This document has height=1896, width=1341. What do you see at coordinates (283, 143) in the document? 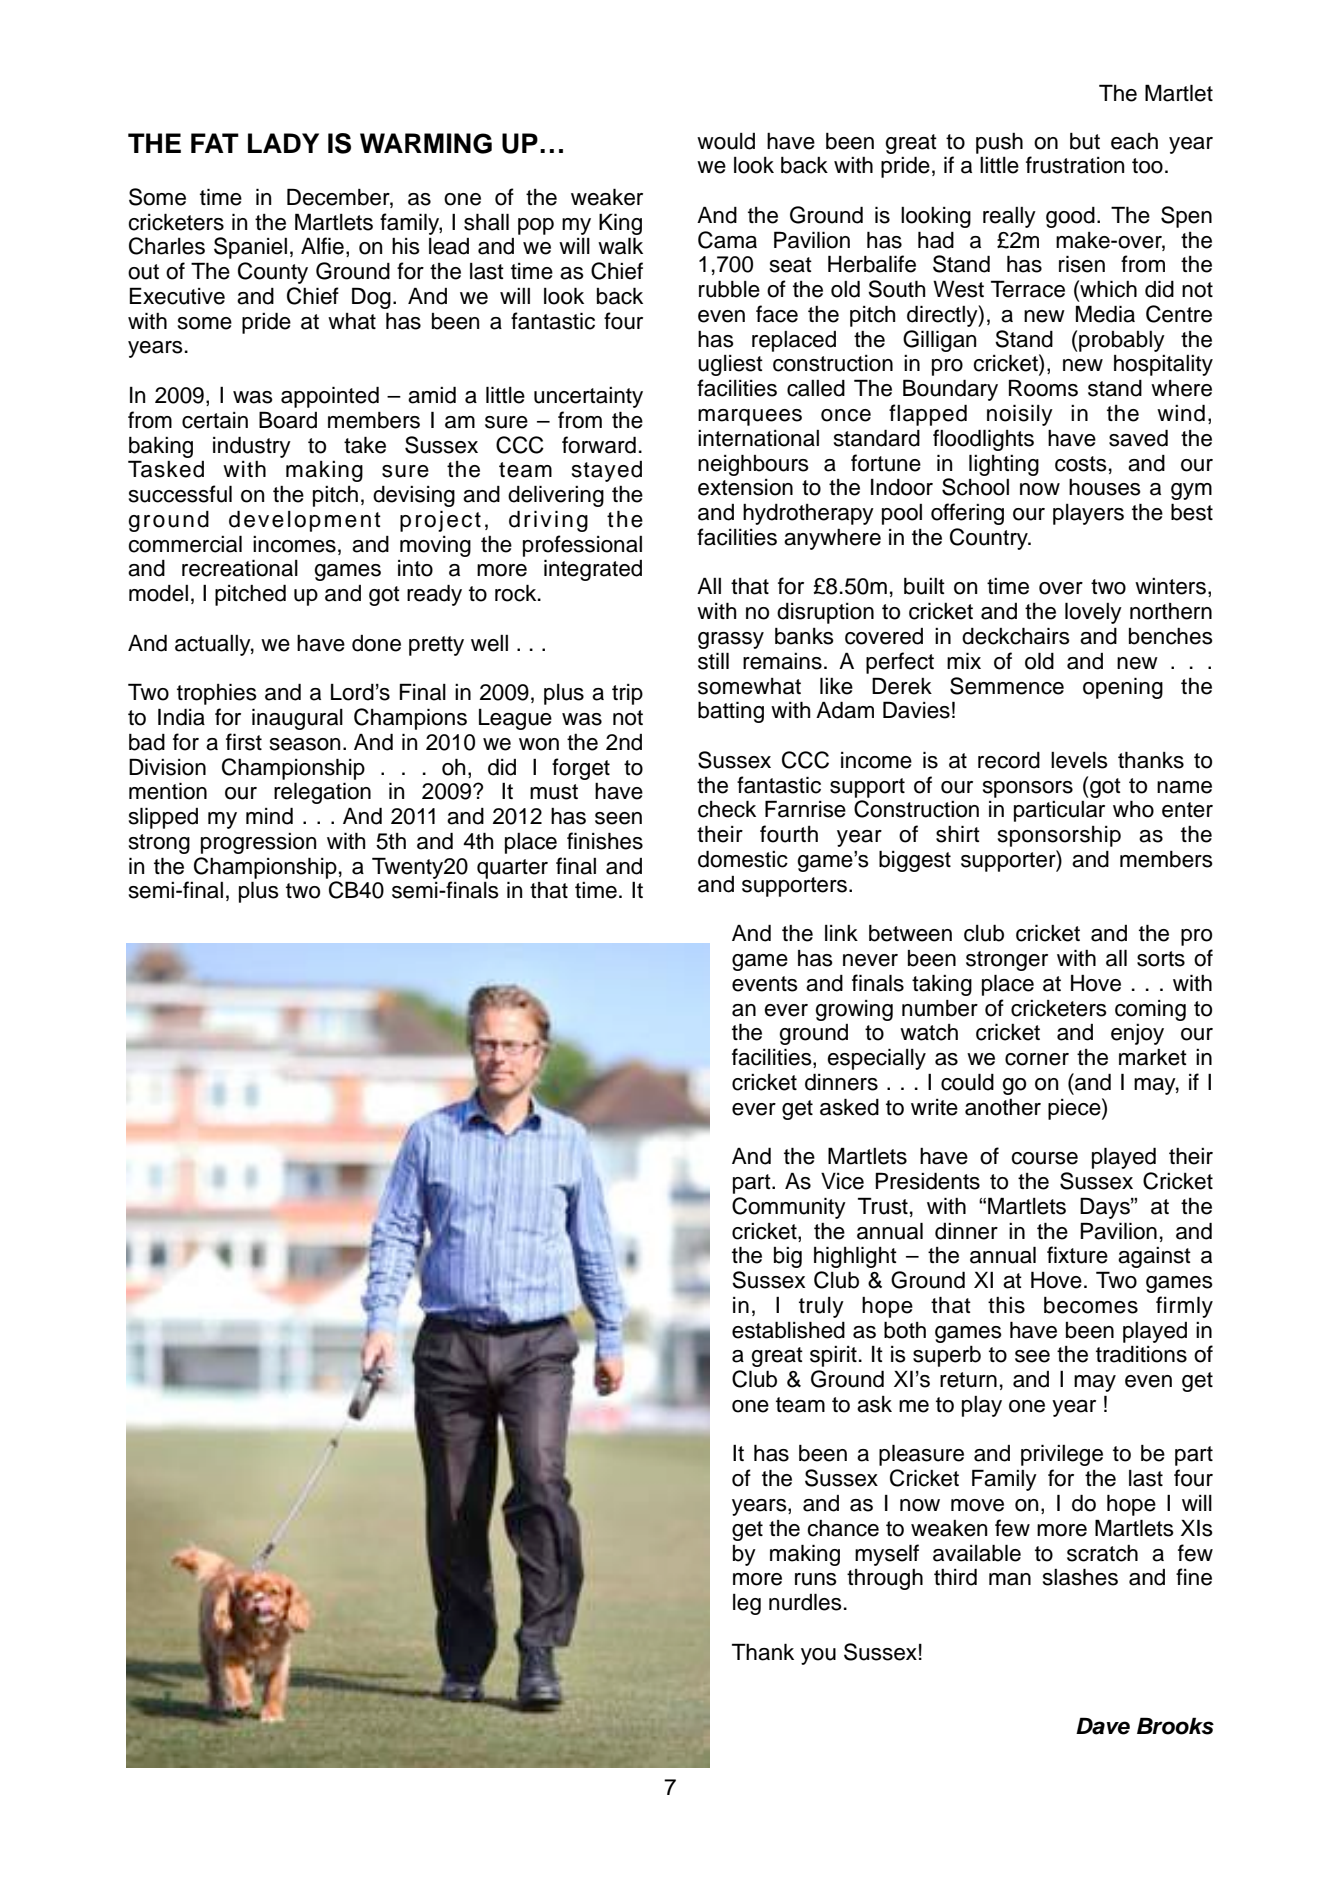
I see `LADY` at bounding box center [283, 143].
